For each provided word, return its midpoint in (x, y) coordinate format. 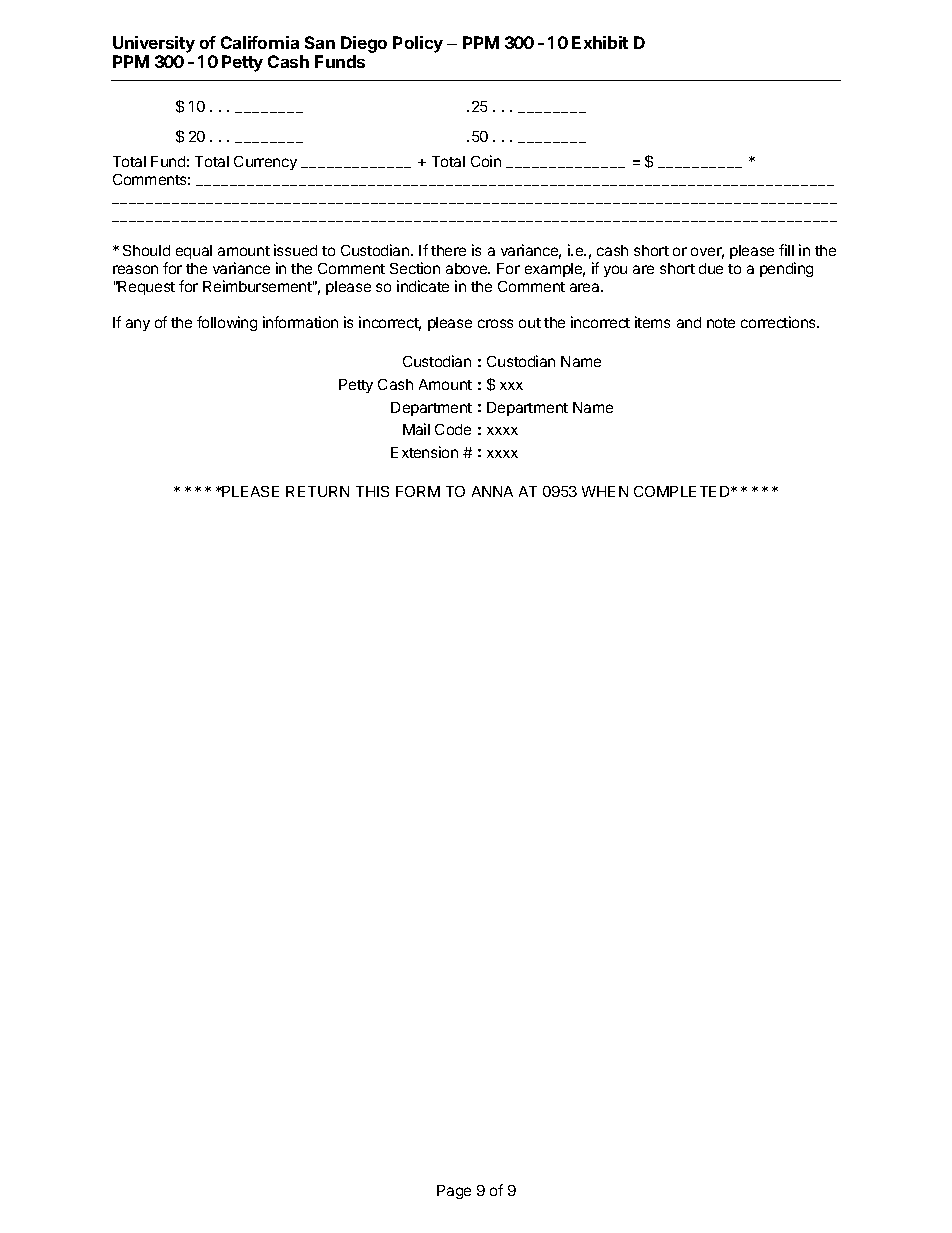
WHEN (605, 491)
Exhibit (600, 42)
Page (454, 1192)
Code (453, 429)
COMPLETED (683, 491)
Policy (418, 44)
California (260, 42)
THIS (372, 491)
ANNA (492, 491)
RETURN (317, 491)
